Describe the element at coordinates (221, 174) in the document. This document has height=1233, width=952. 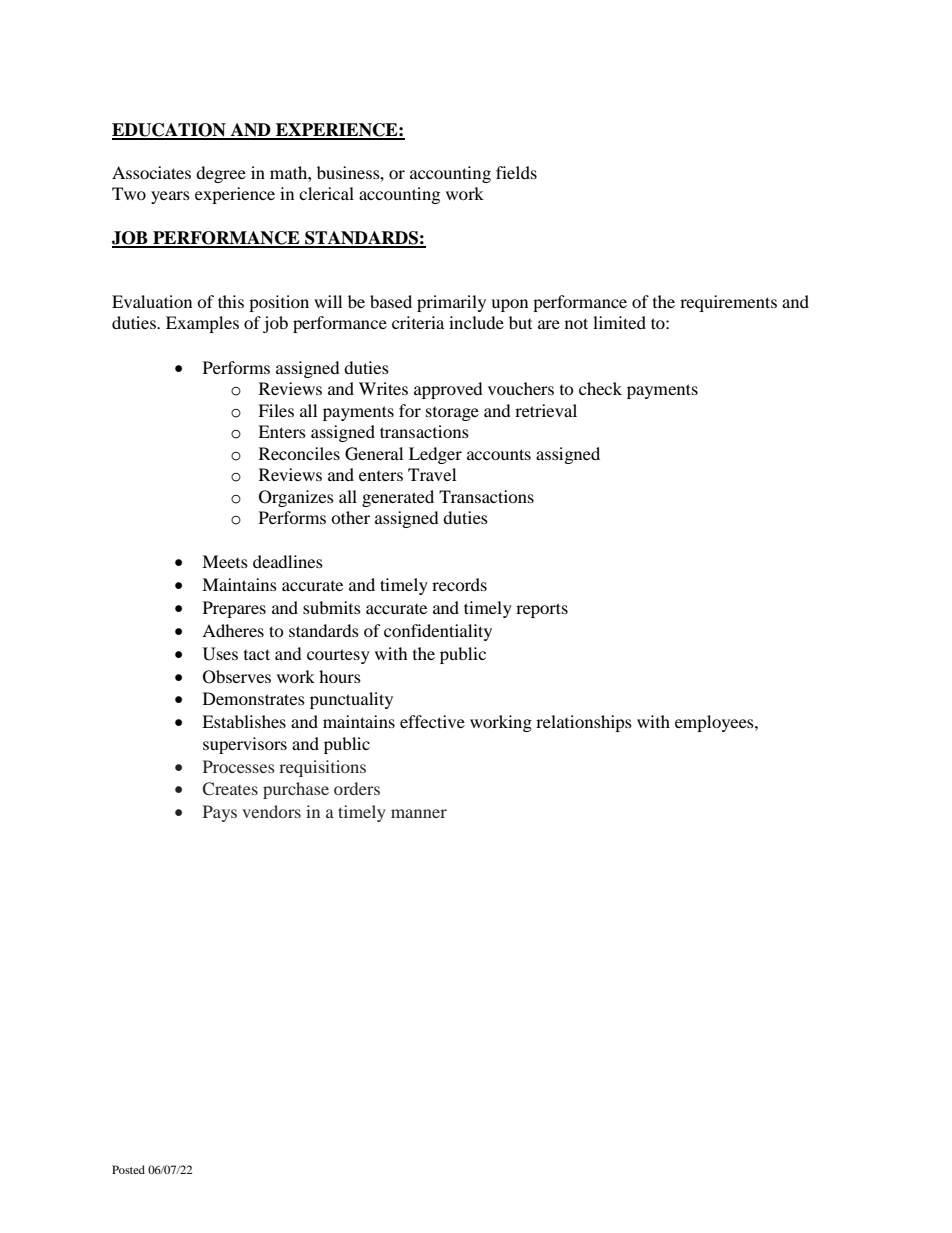
I see `degree` at that location.
